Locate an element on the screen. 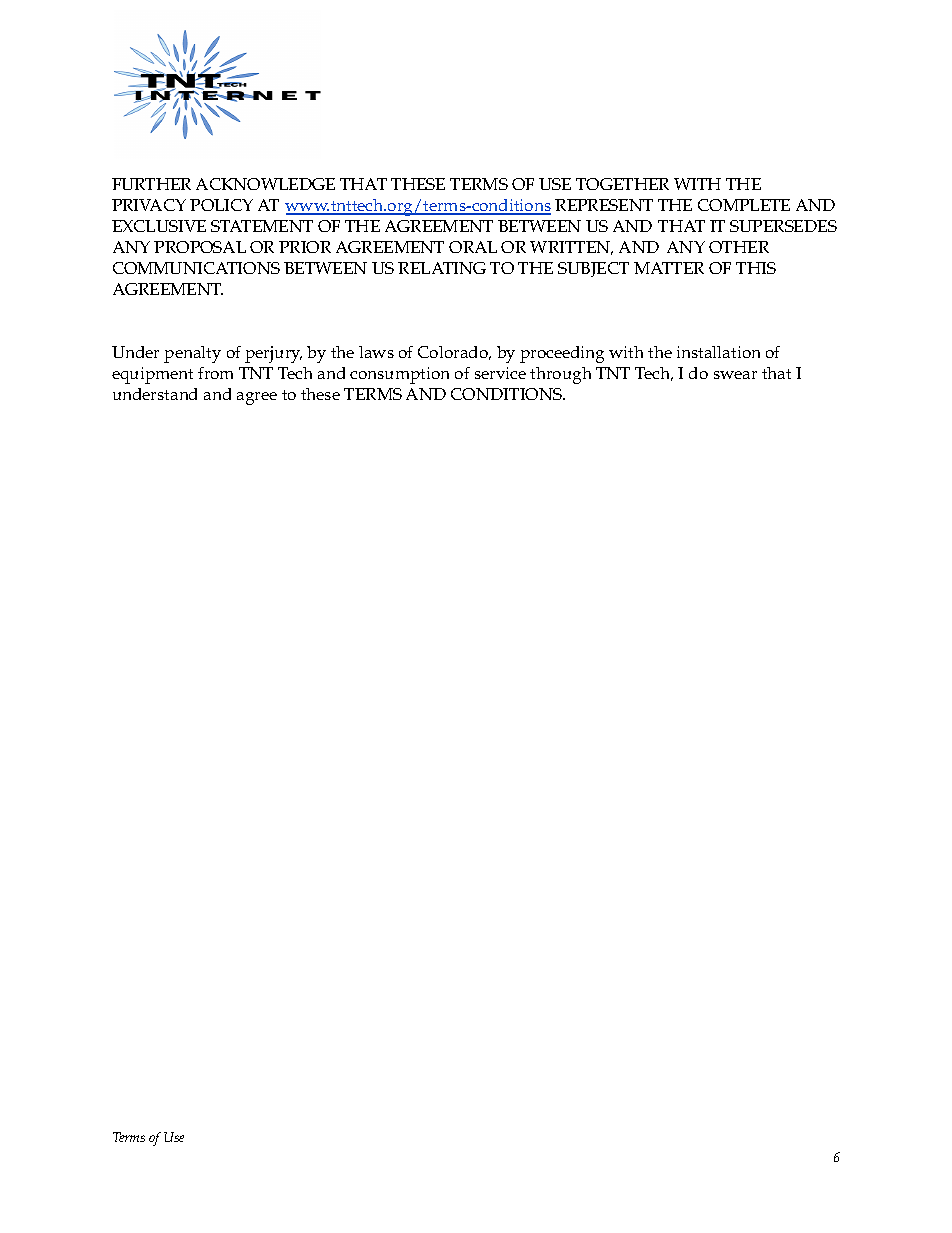 The height and width of the screenshot is (1233, 952). COMMUNICATIONS is located at coordinates (196, 268).
